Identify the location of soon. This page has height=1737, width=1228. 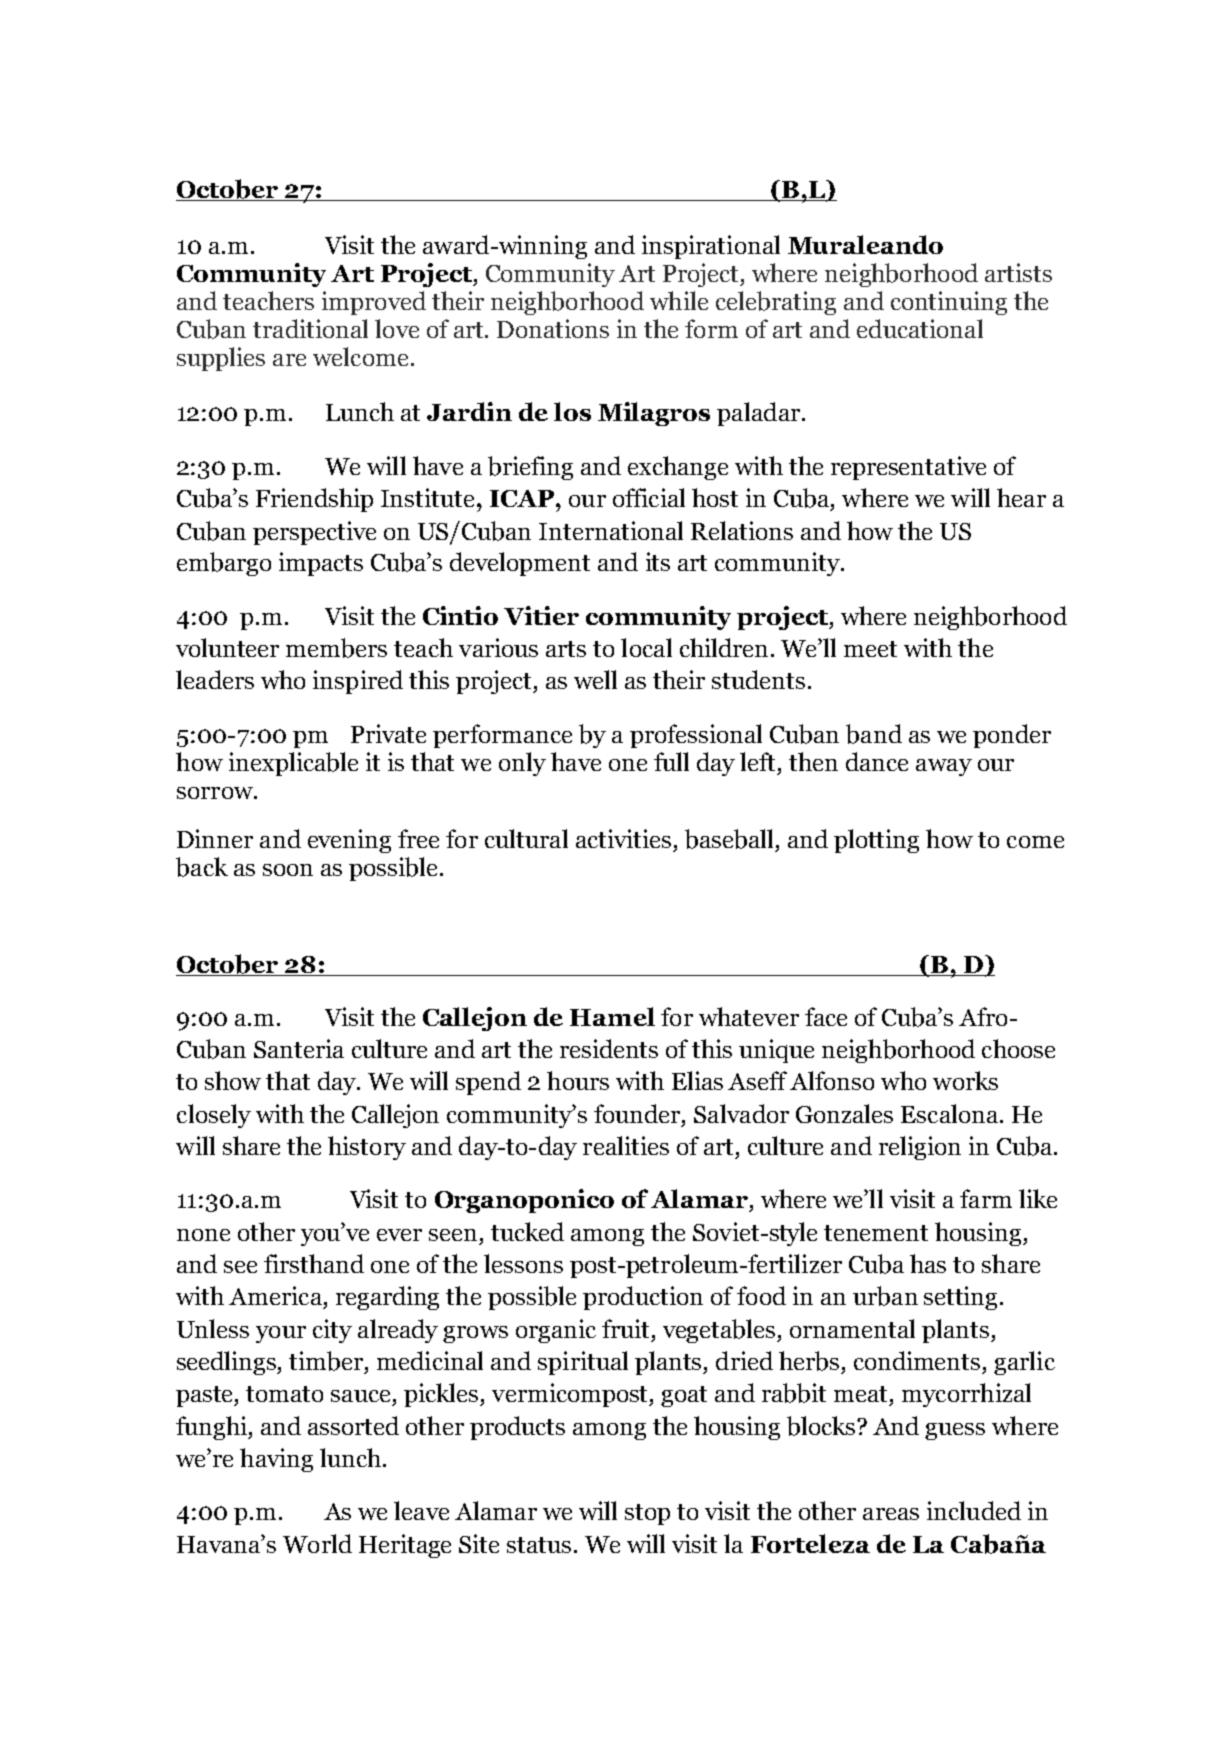
(288, 870).
